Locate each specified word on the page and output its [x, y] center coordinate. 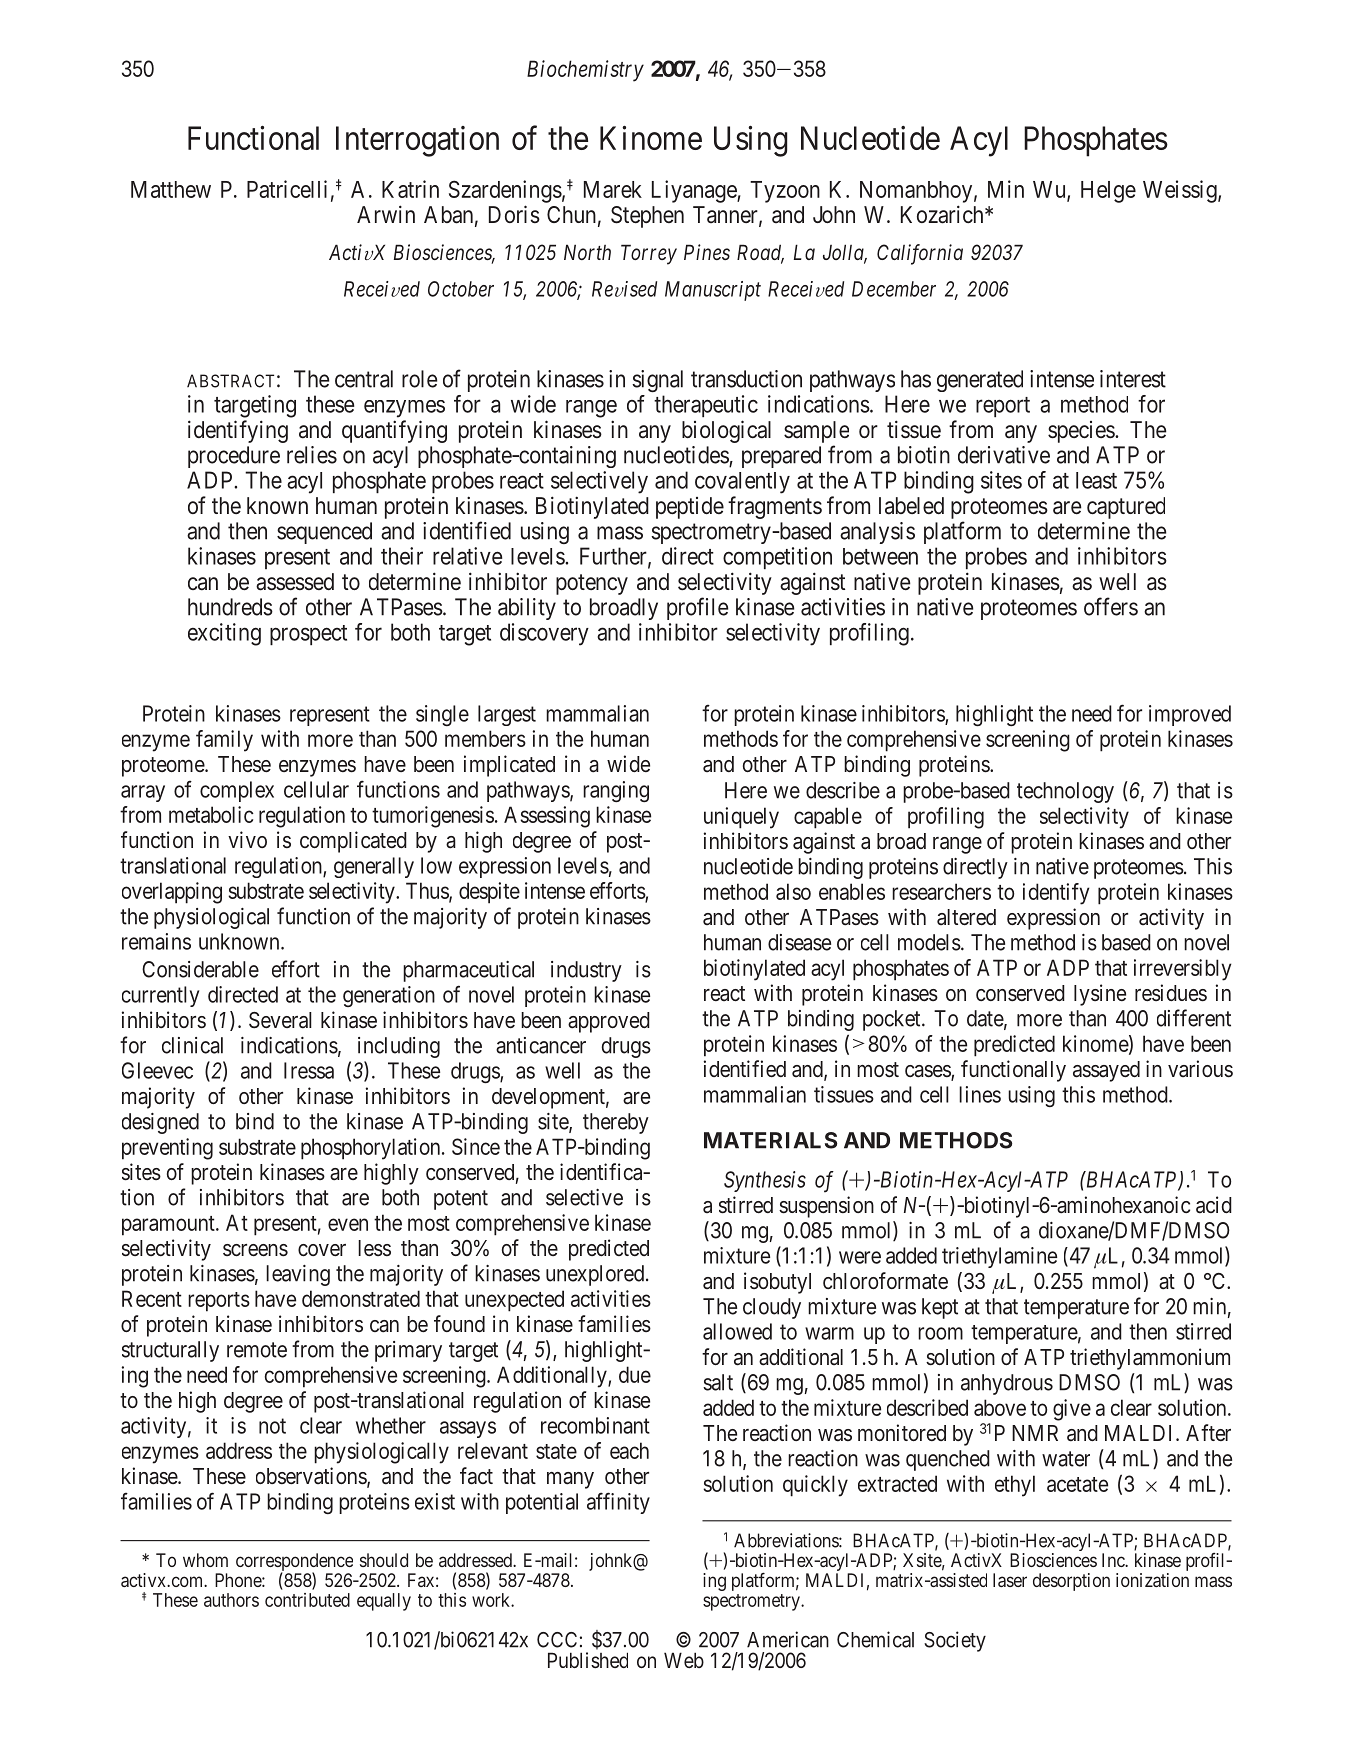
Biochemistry [585, 71]
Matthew [171, 189]
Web [684, 1660]
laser [1010, 1580]
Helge [1108, 192]
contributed [307, 1600]
